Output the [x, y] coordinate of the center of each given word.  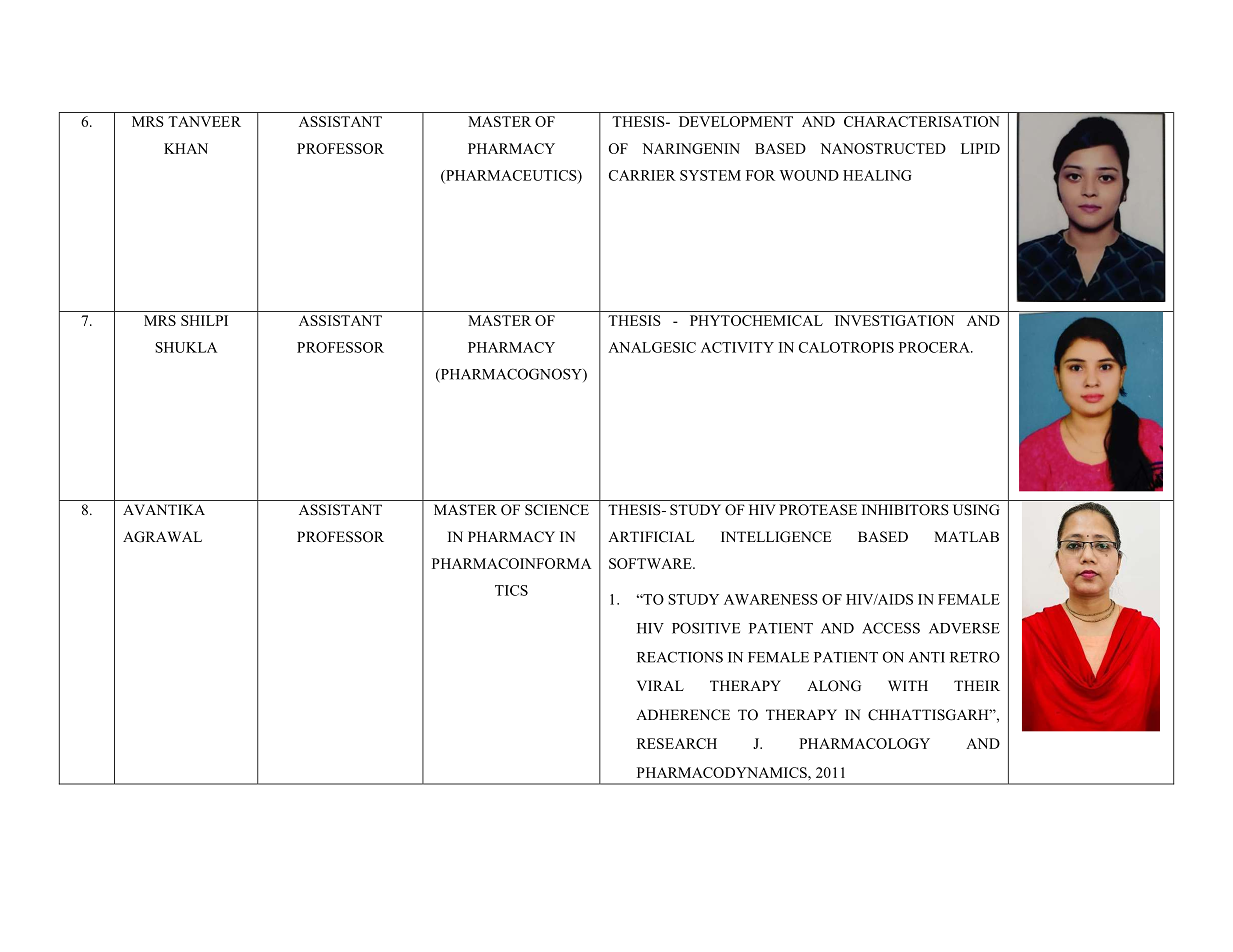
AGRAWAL [162, 537]
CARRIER [642, 175]
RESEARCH [677, 743]
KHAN [186, 148]
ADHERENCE [683, 715]
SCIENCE [557, 510]
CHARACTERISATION [922, 121]
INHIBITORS [905, 510]
